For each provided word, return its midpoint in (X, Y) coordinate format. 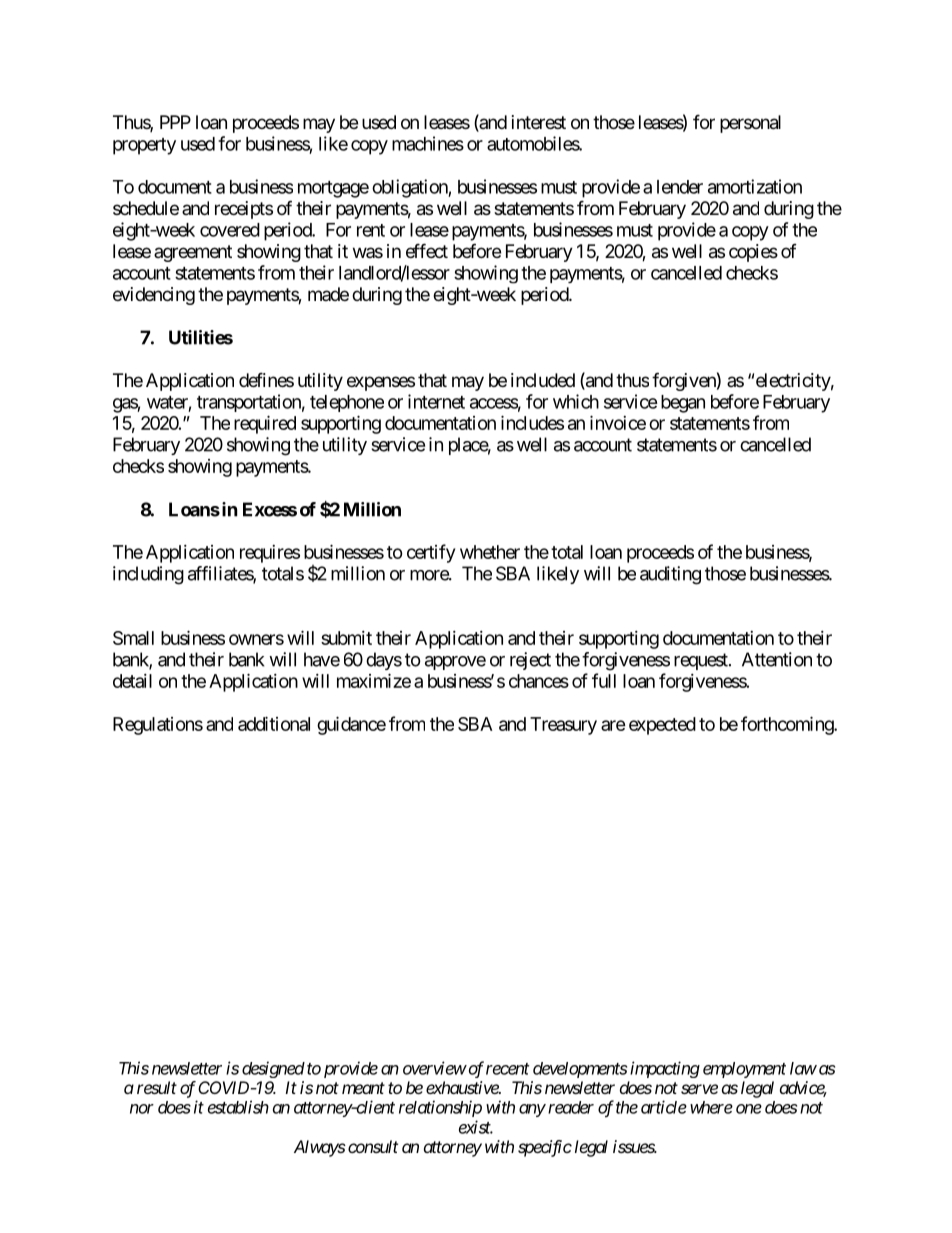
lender (680, 187)
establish (238, 1107)
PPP (175, 122)
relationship (440, 1108)
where (711, 1107)
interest (539, 122)
